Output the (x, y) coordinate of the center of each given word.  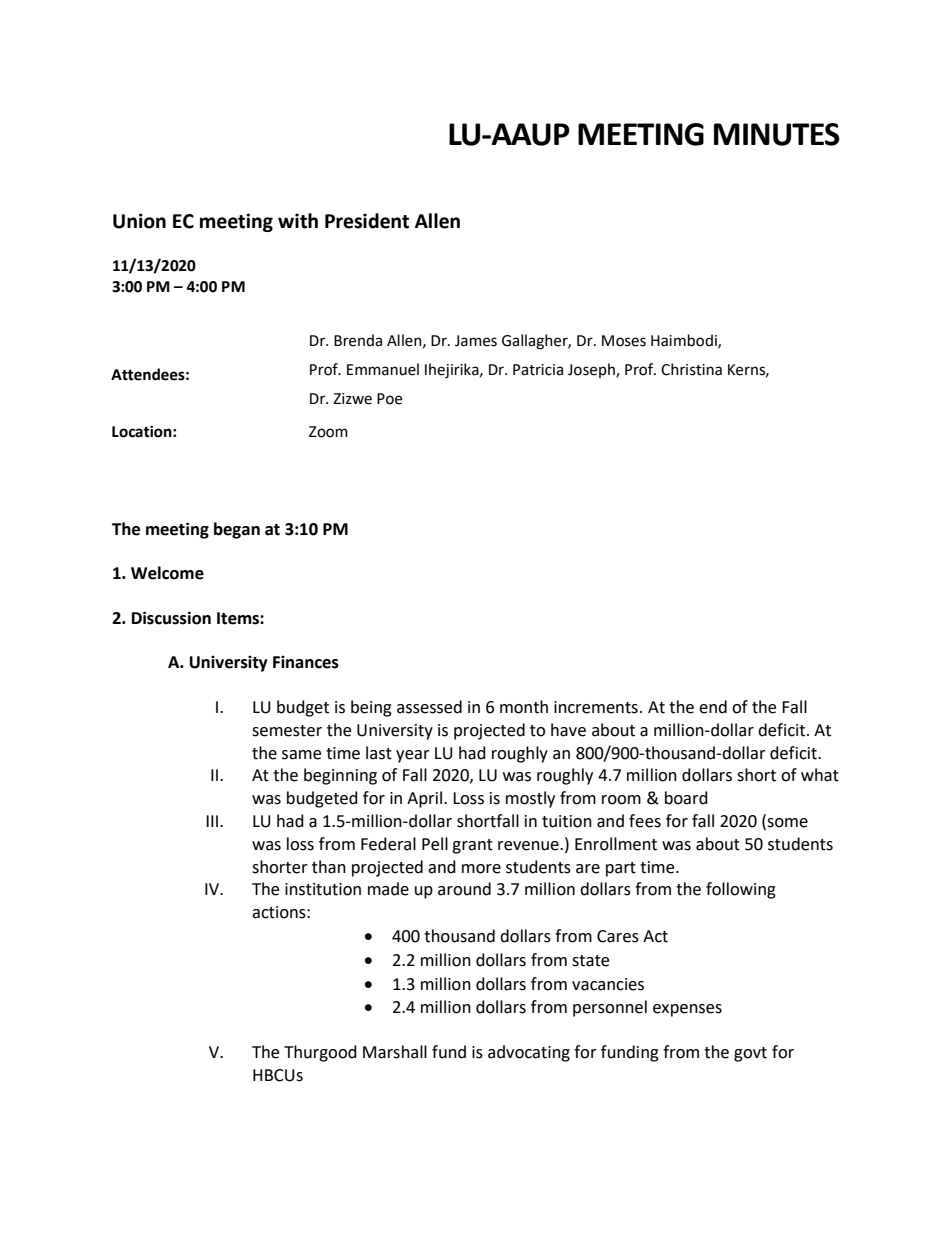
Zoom (328, 432)
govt (750, 1054)
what (820, 775)
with (298, 221)
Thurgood (320, 1053)
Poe (389, 399)
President (367, 221)
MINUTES (777, 134)
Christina (691, 369)
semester (287, 731)
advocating (529, 1053)
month (524, 707)
